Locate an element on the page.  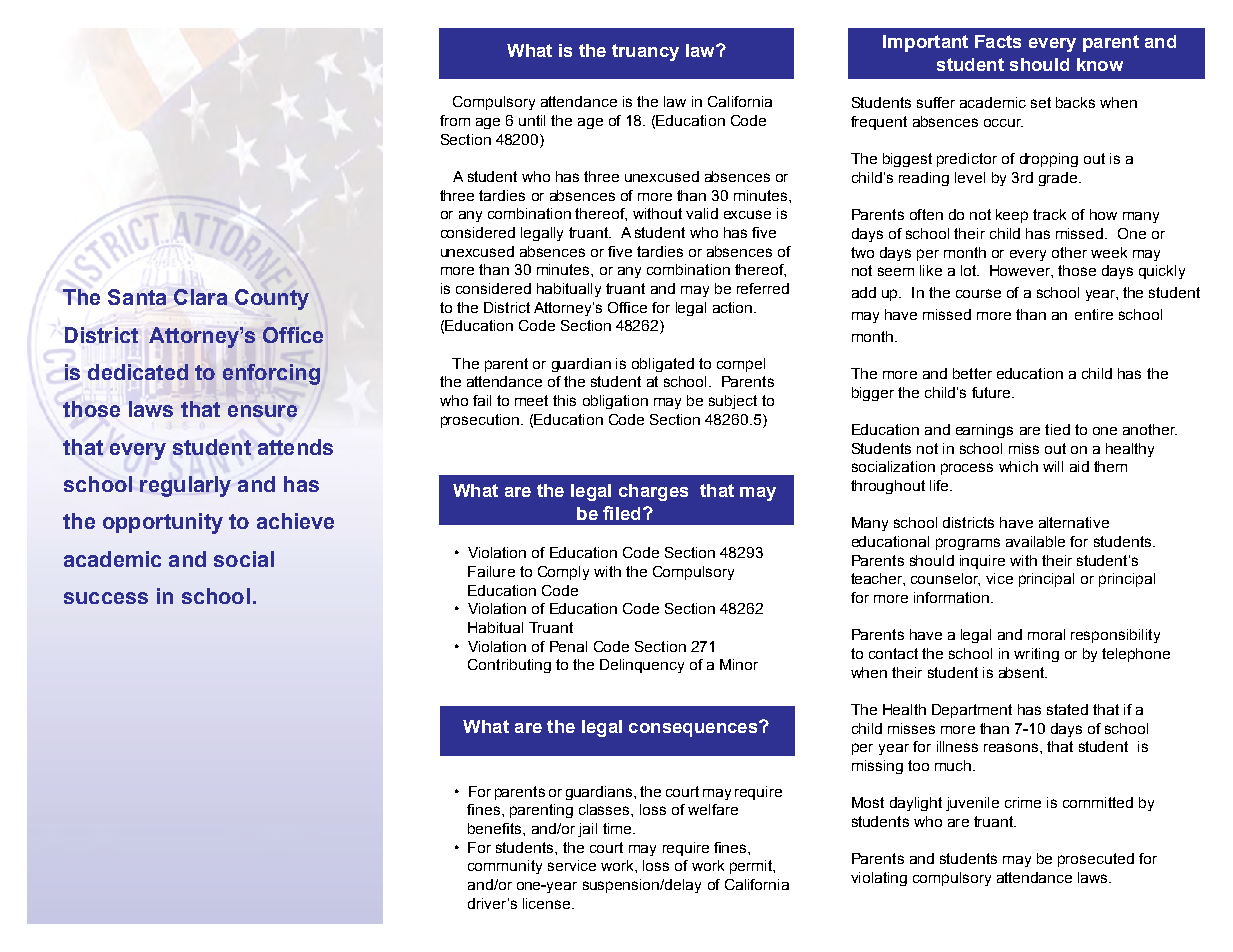
truancy is located at coordinates (645, 52).
